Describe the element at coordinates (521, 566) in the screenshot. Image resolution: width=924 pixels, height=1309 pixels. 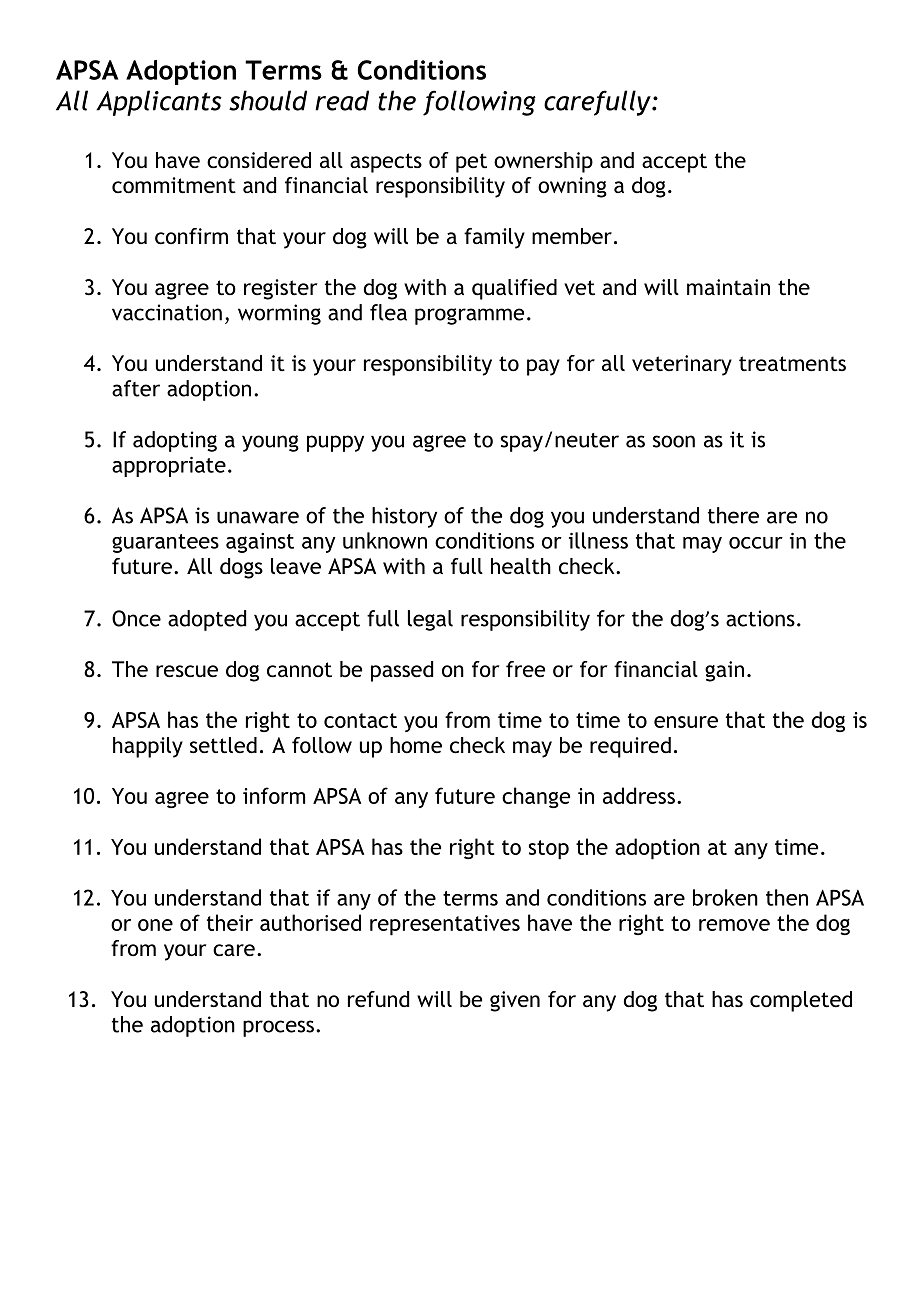
I see `health` at that location.
